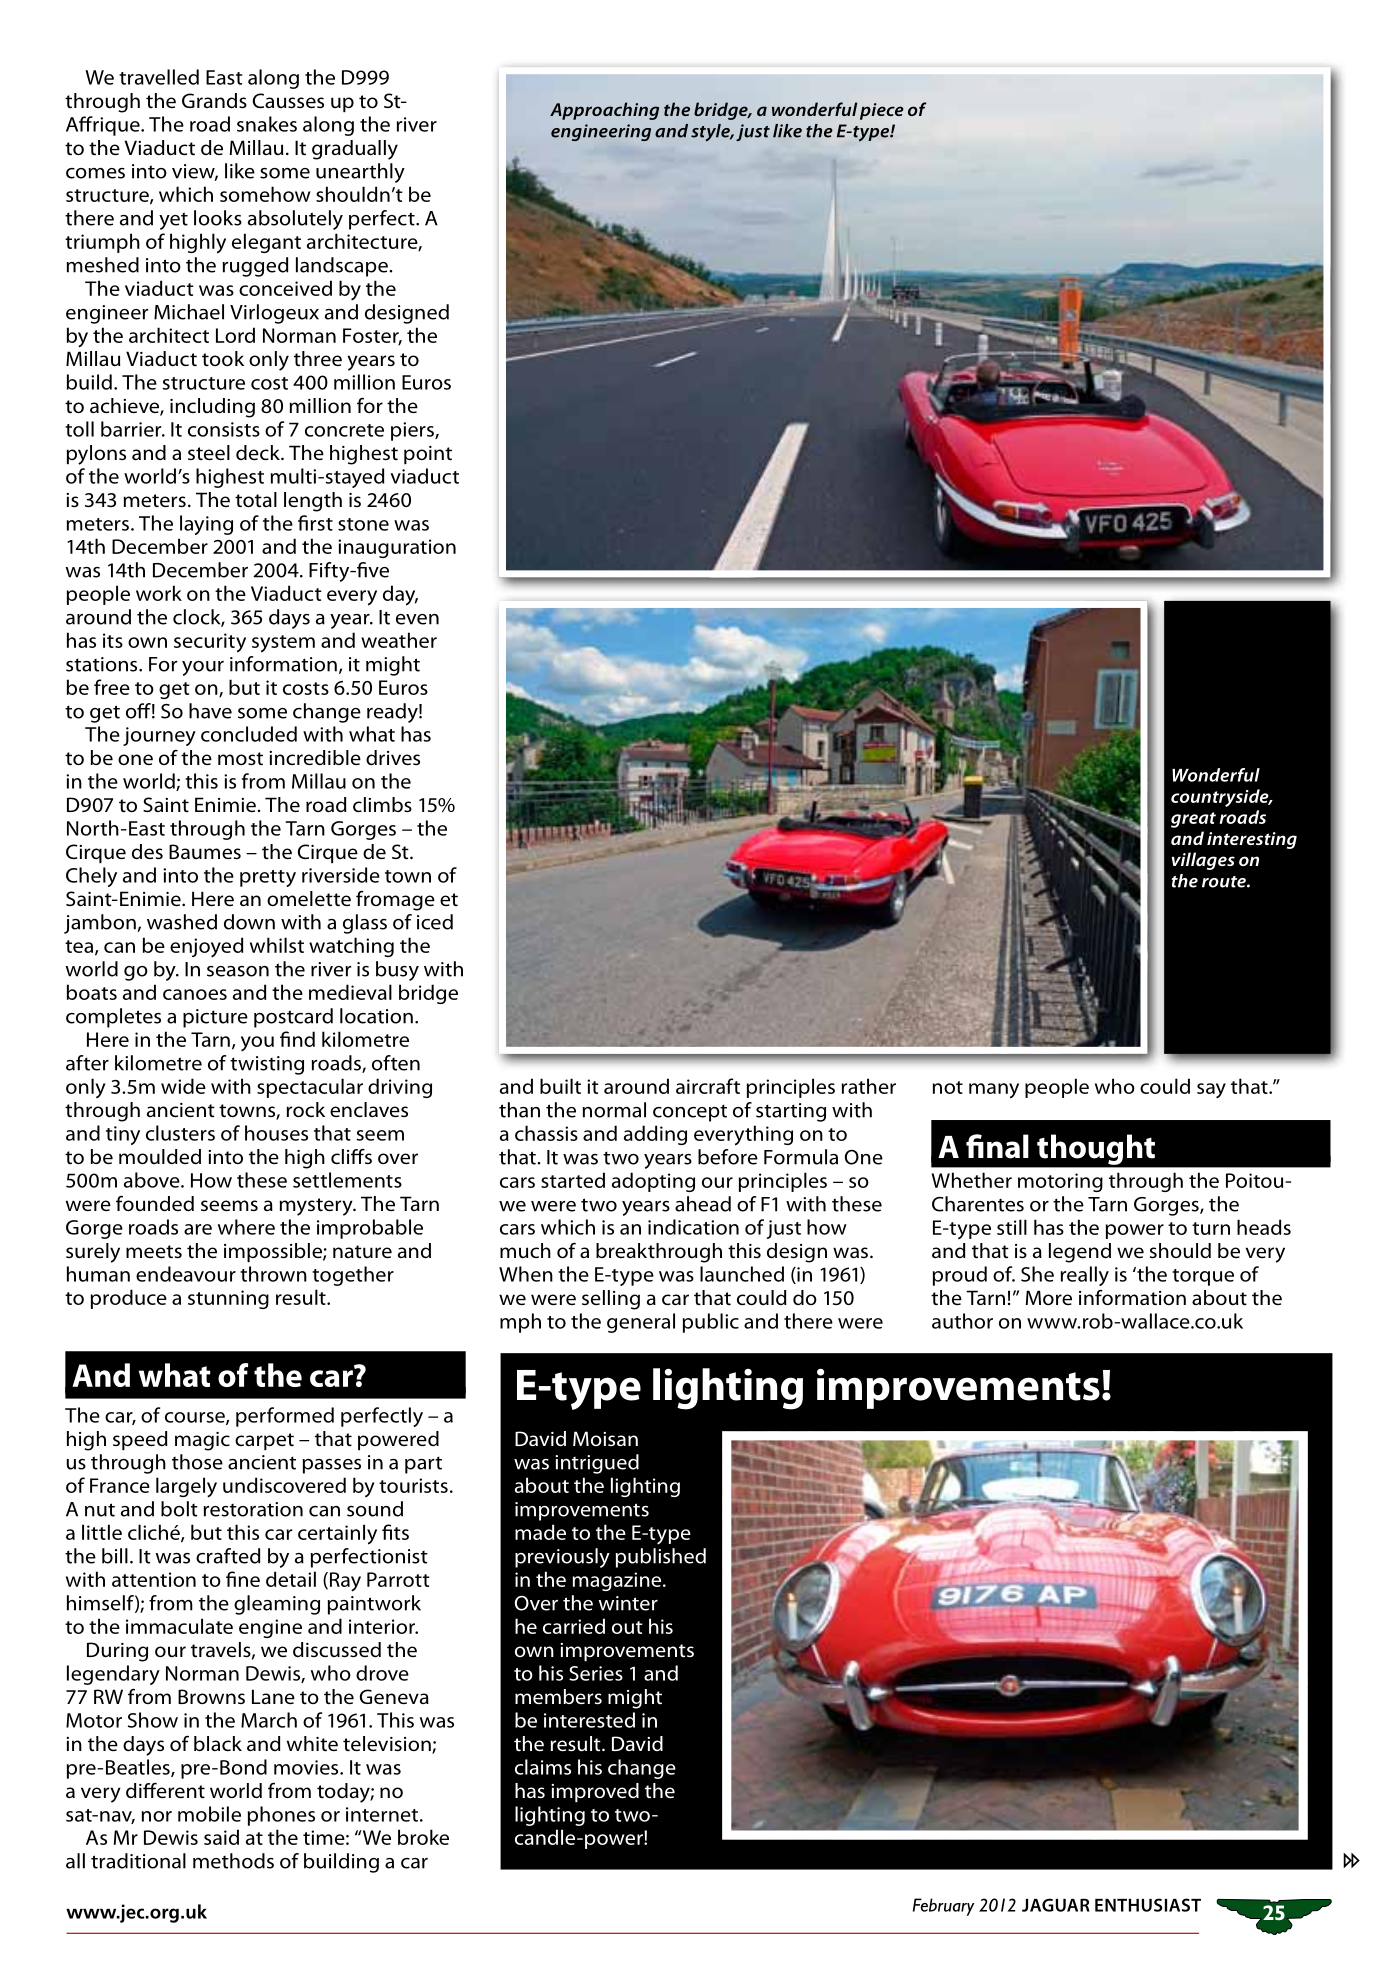  Describe the element at coordinates (428, 455) in the screenshot. I see `point` at that location.
